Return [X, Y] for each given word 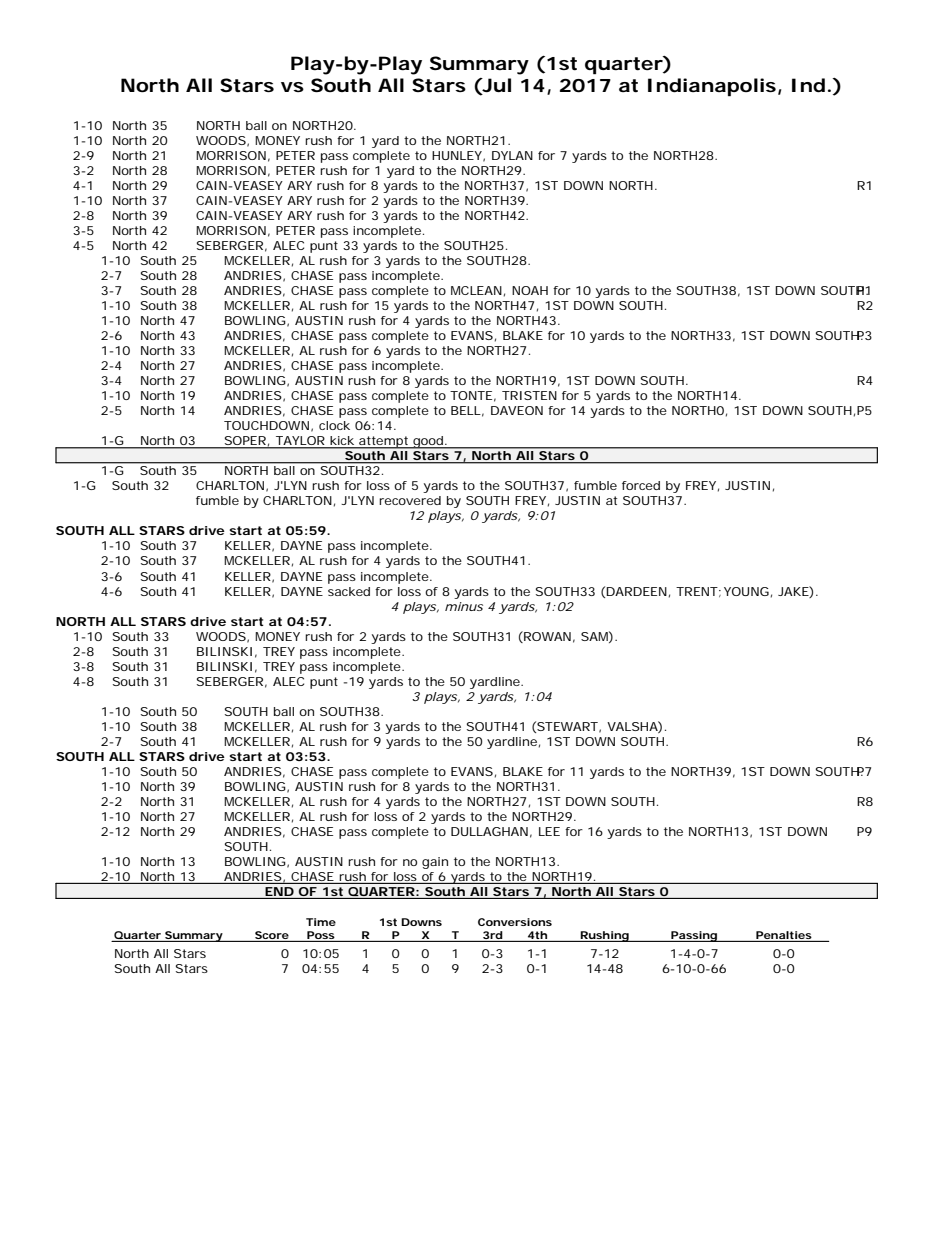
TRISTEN [529, 395]
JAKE [794, 592]
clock [334, 425]
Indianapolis [712, 87]
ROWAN [546, 637]
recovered [410, 500]
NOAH [530, 290]
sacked [349, 591]
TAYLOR [300, 442]
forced [641, 485]
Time [321, 922]
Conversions [515, 922]
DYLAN [512, 155]
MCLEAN [476, 290]
